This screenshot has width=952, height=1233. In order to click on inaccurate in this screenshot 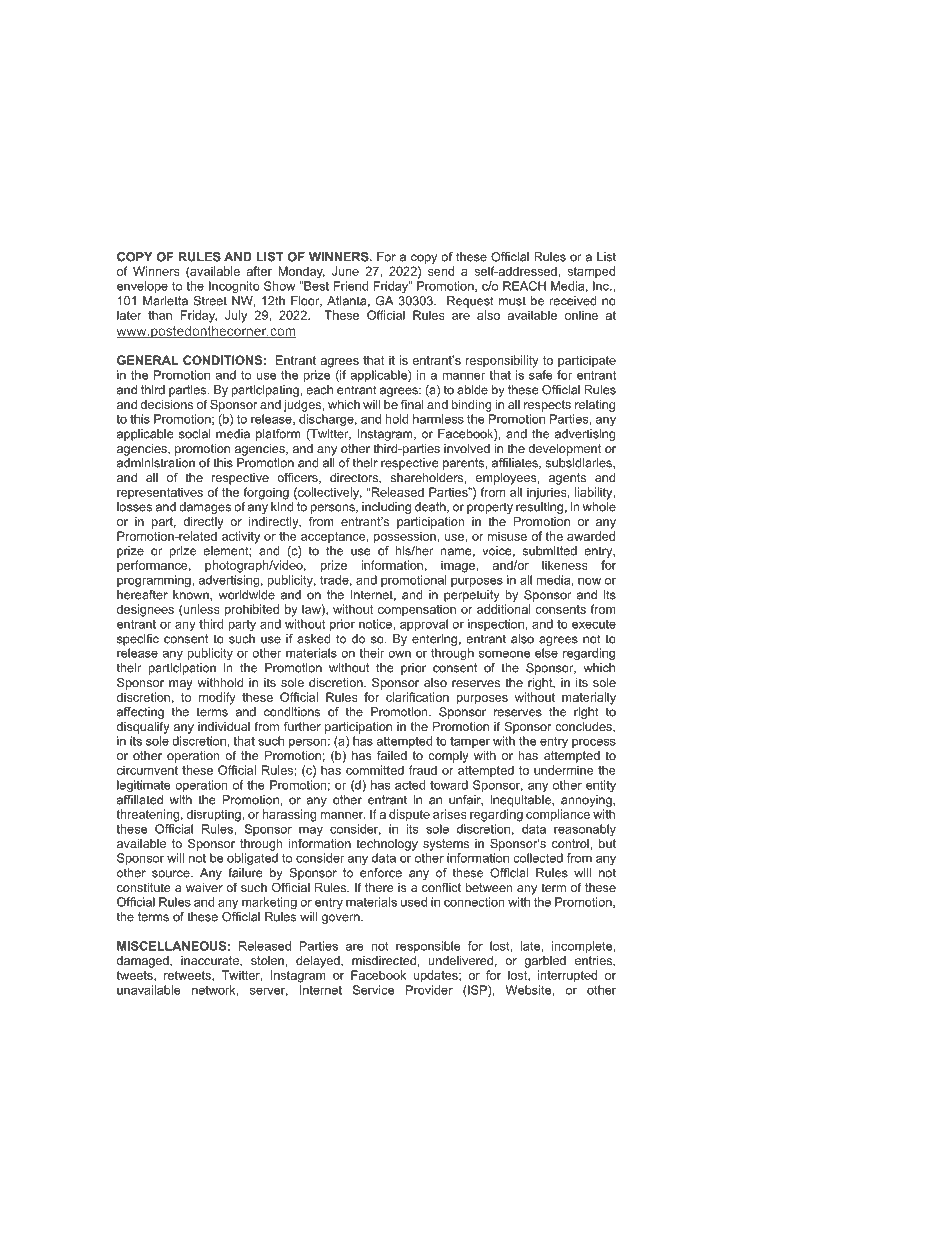, I will do `click(211, 961)`.
